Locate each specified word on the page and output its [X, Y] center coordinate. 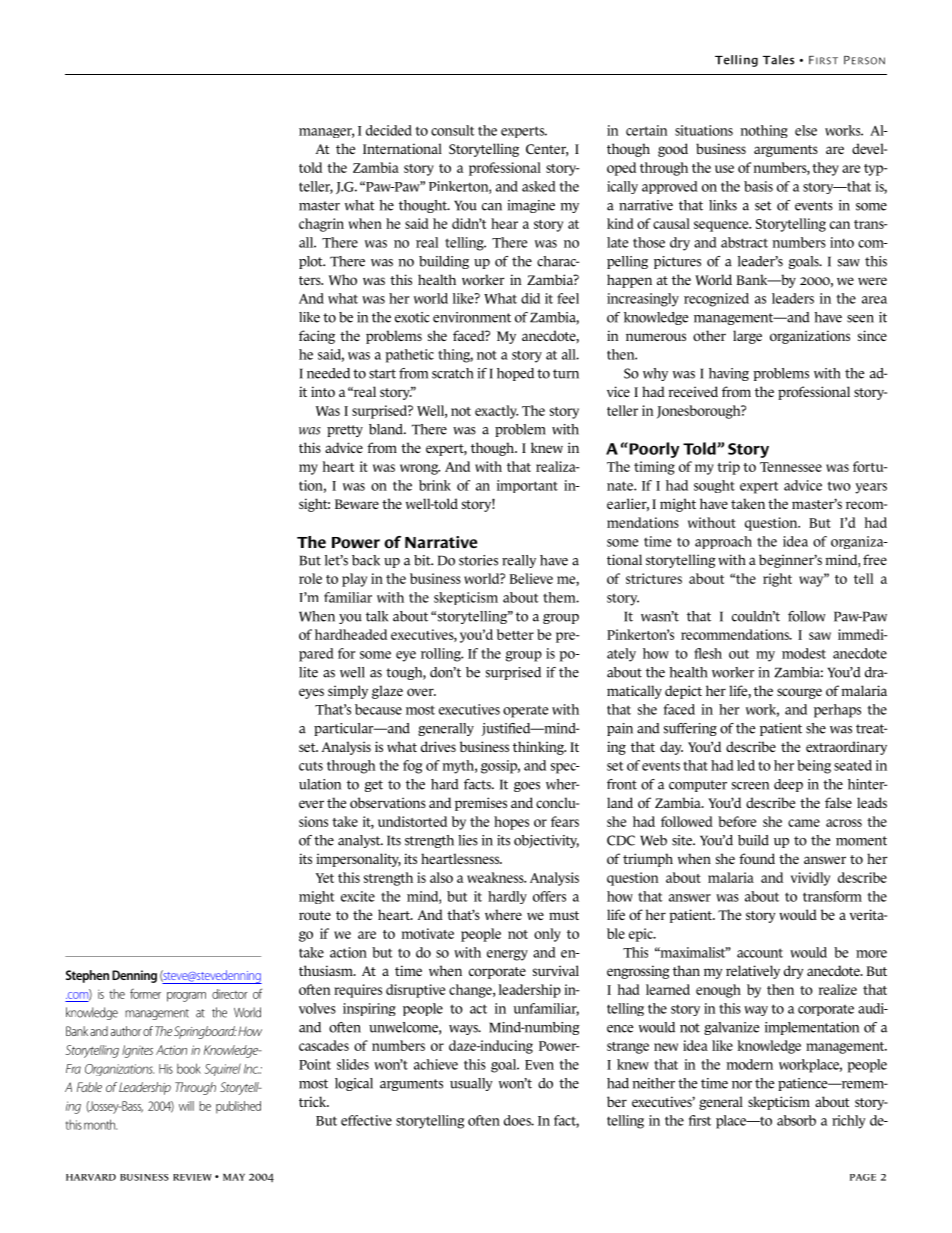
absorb [796, 1120]
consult [453, 130]
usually [471, 1084]
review [192, 1177]
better [515, 634]
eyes [311, 693]
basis [758, 186]
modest [804, 653]
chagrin [321, 225]
